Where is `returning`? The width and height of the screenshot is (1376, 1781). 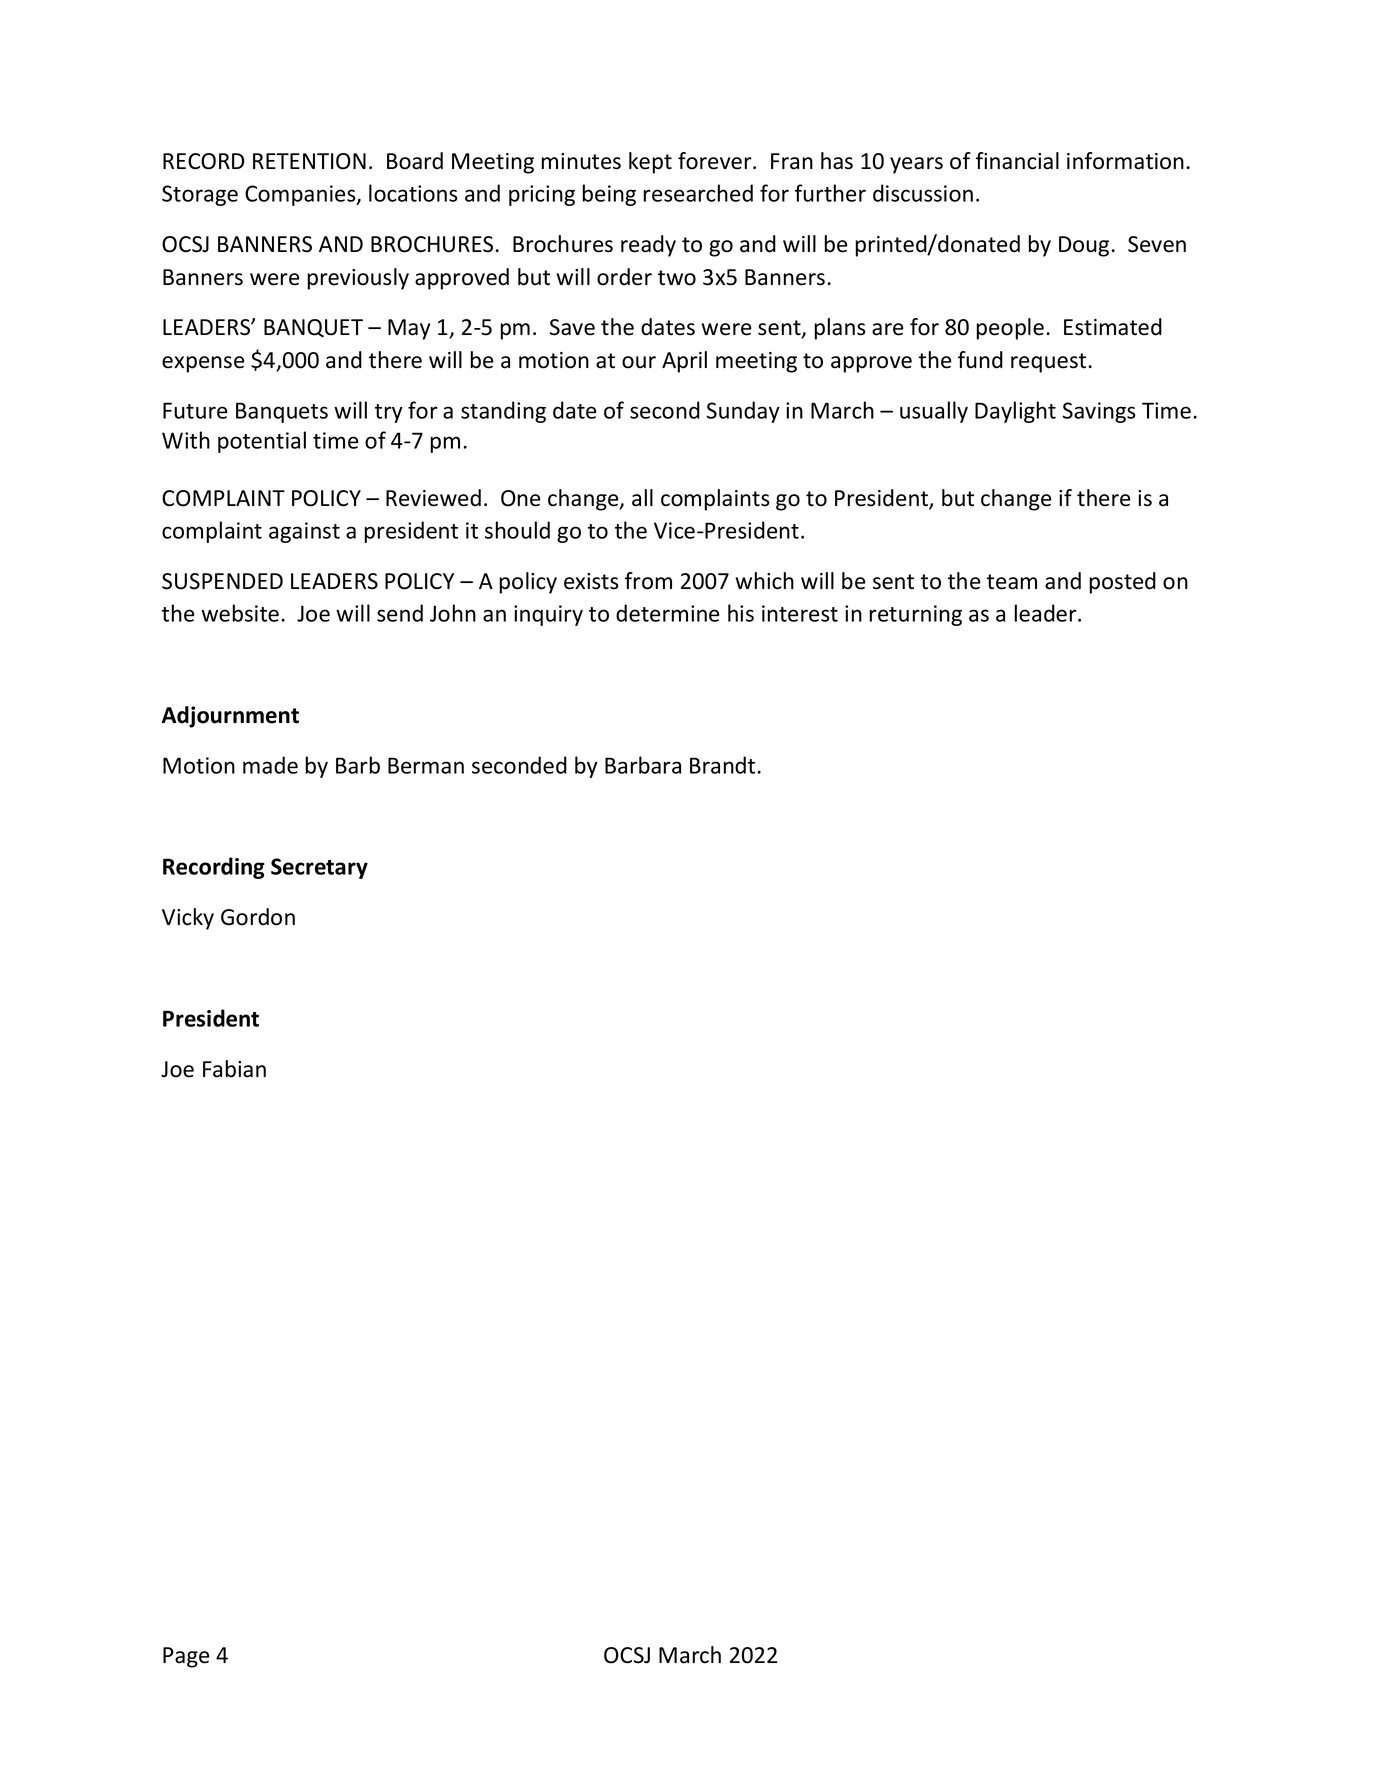
returning is located at coordinates (916, 615).
